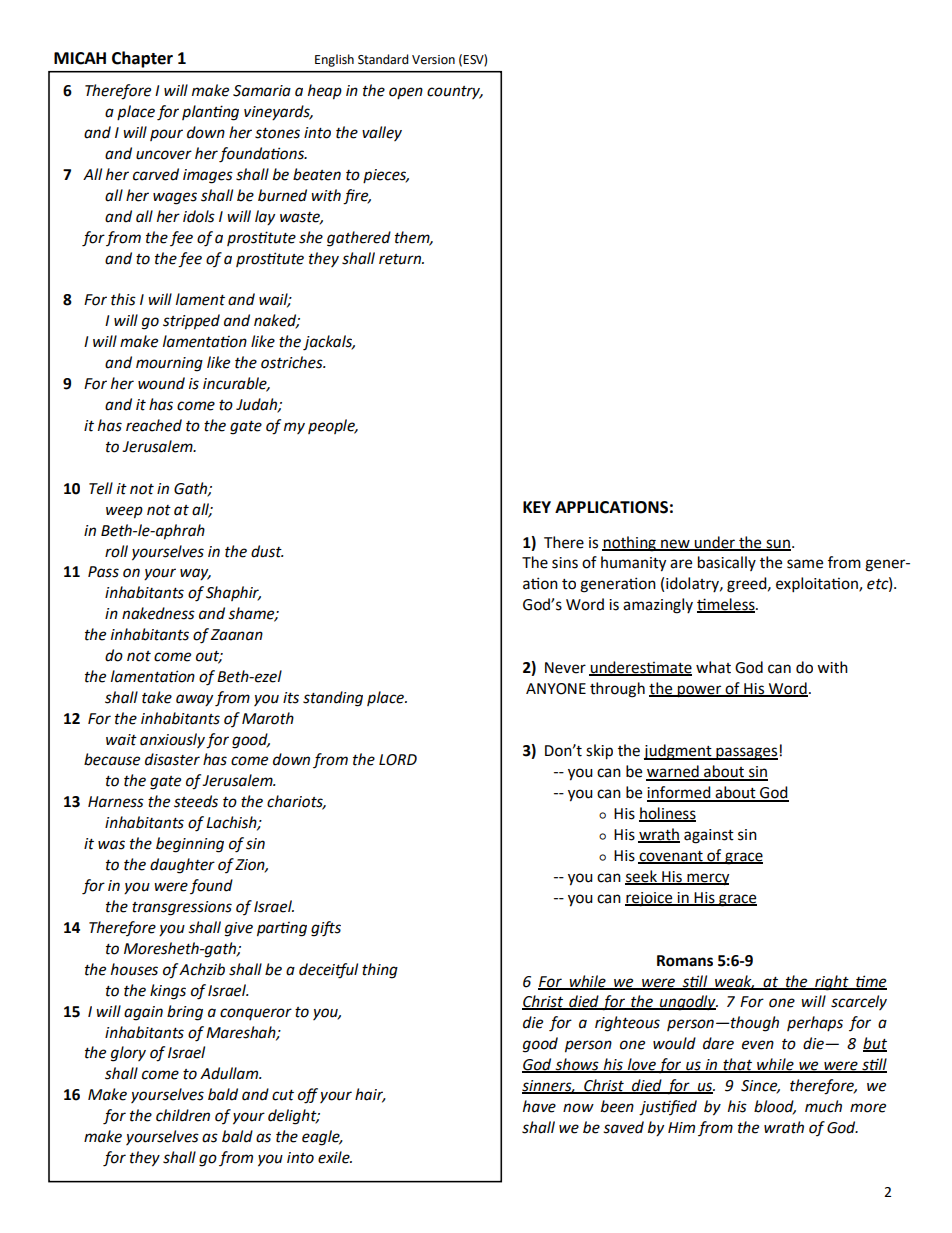 The height and width of the document is (1233, 952). I want to click on seek, so click(642, 877).
